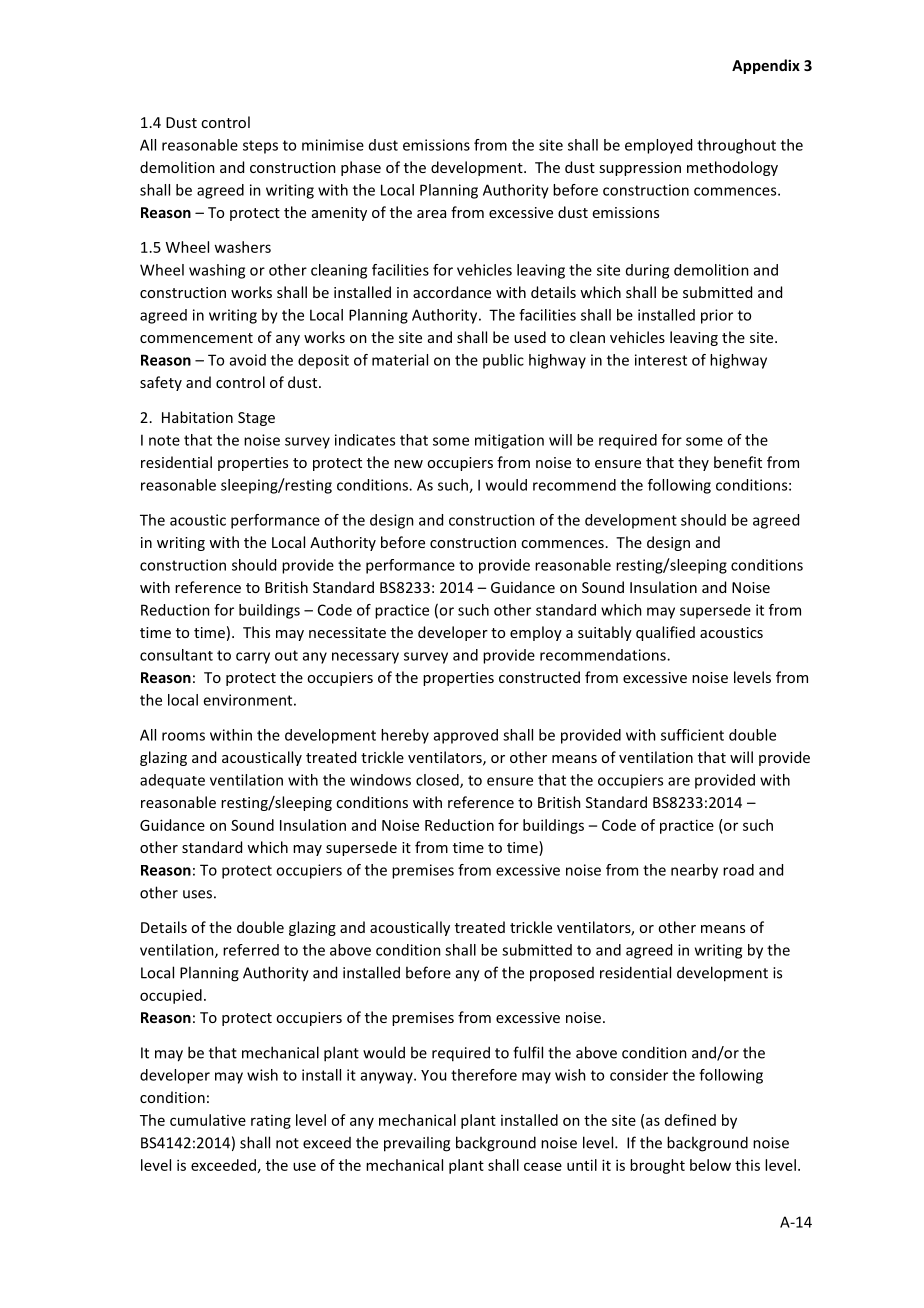 The height and width of the screenshot is (1308, 924). Describe the element at coordinates (665, 633) in the screenshot. I see `qualified` at that location.
